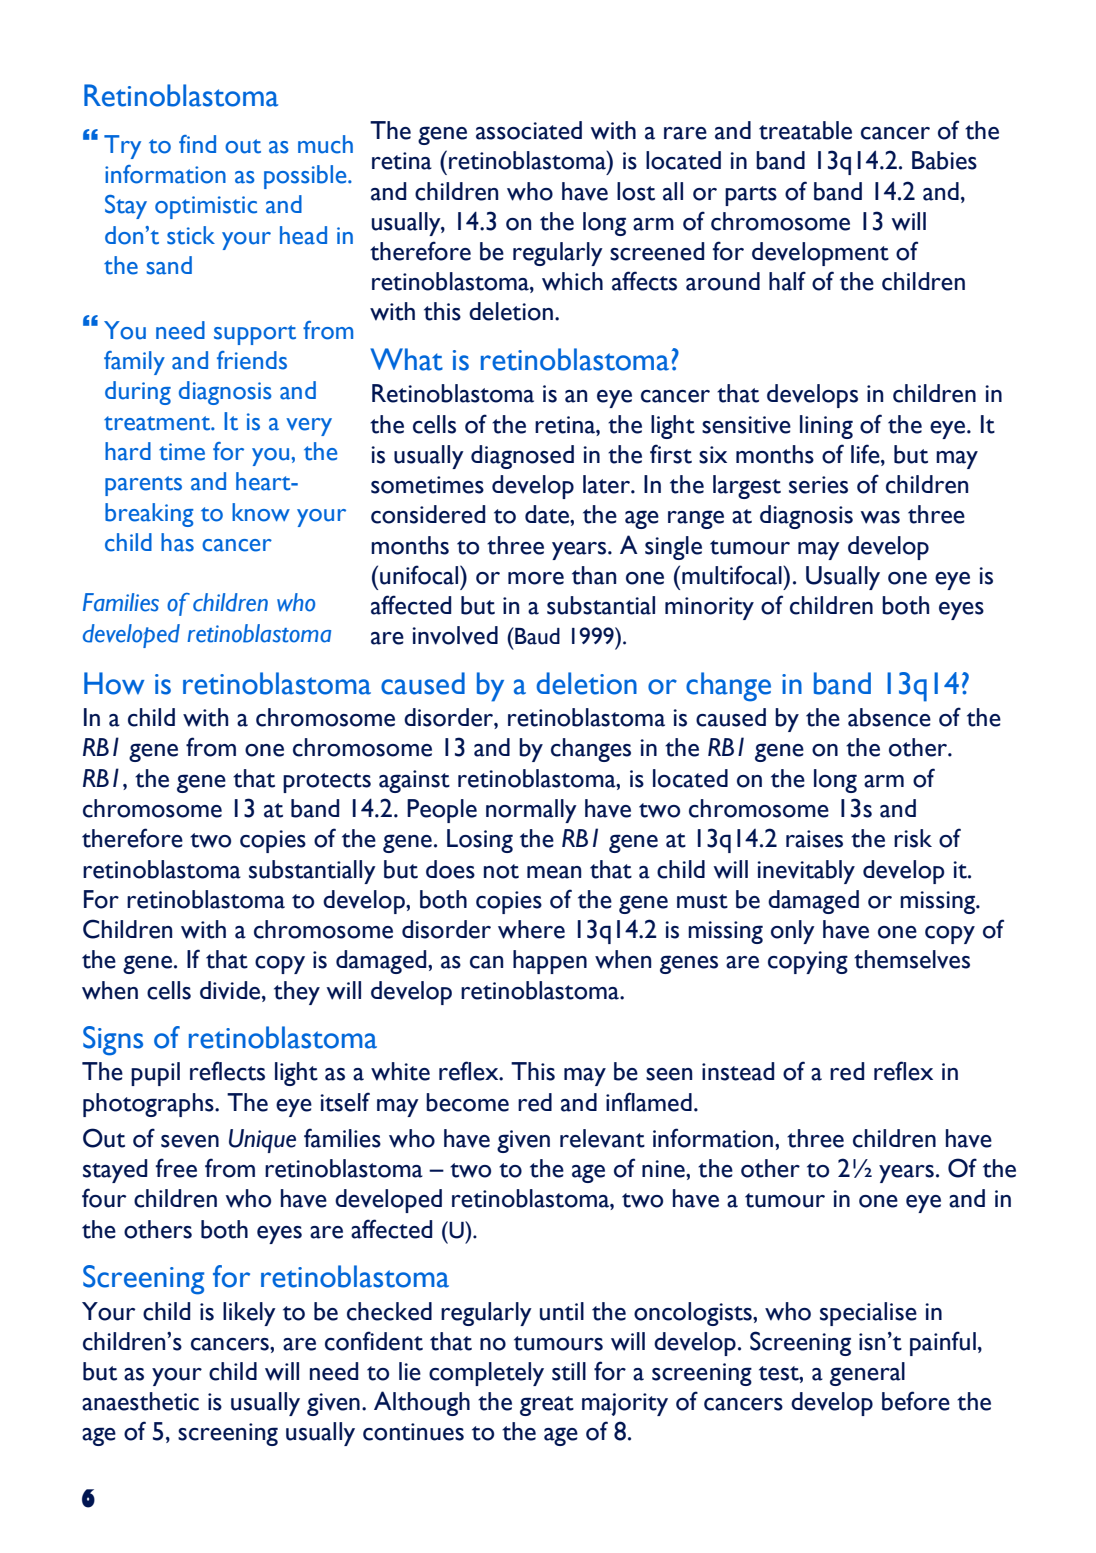 The height and width of the screenshot is (1553, 1096). What do you see at coordinates (531, 811) in the screenshot?
I see `normally` at bounding box center [531, 811].
